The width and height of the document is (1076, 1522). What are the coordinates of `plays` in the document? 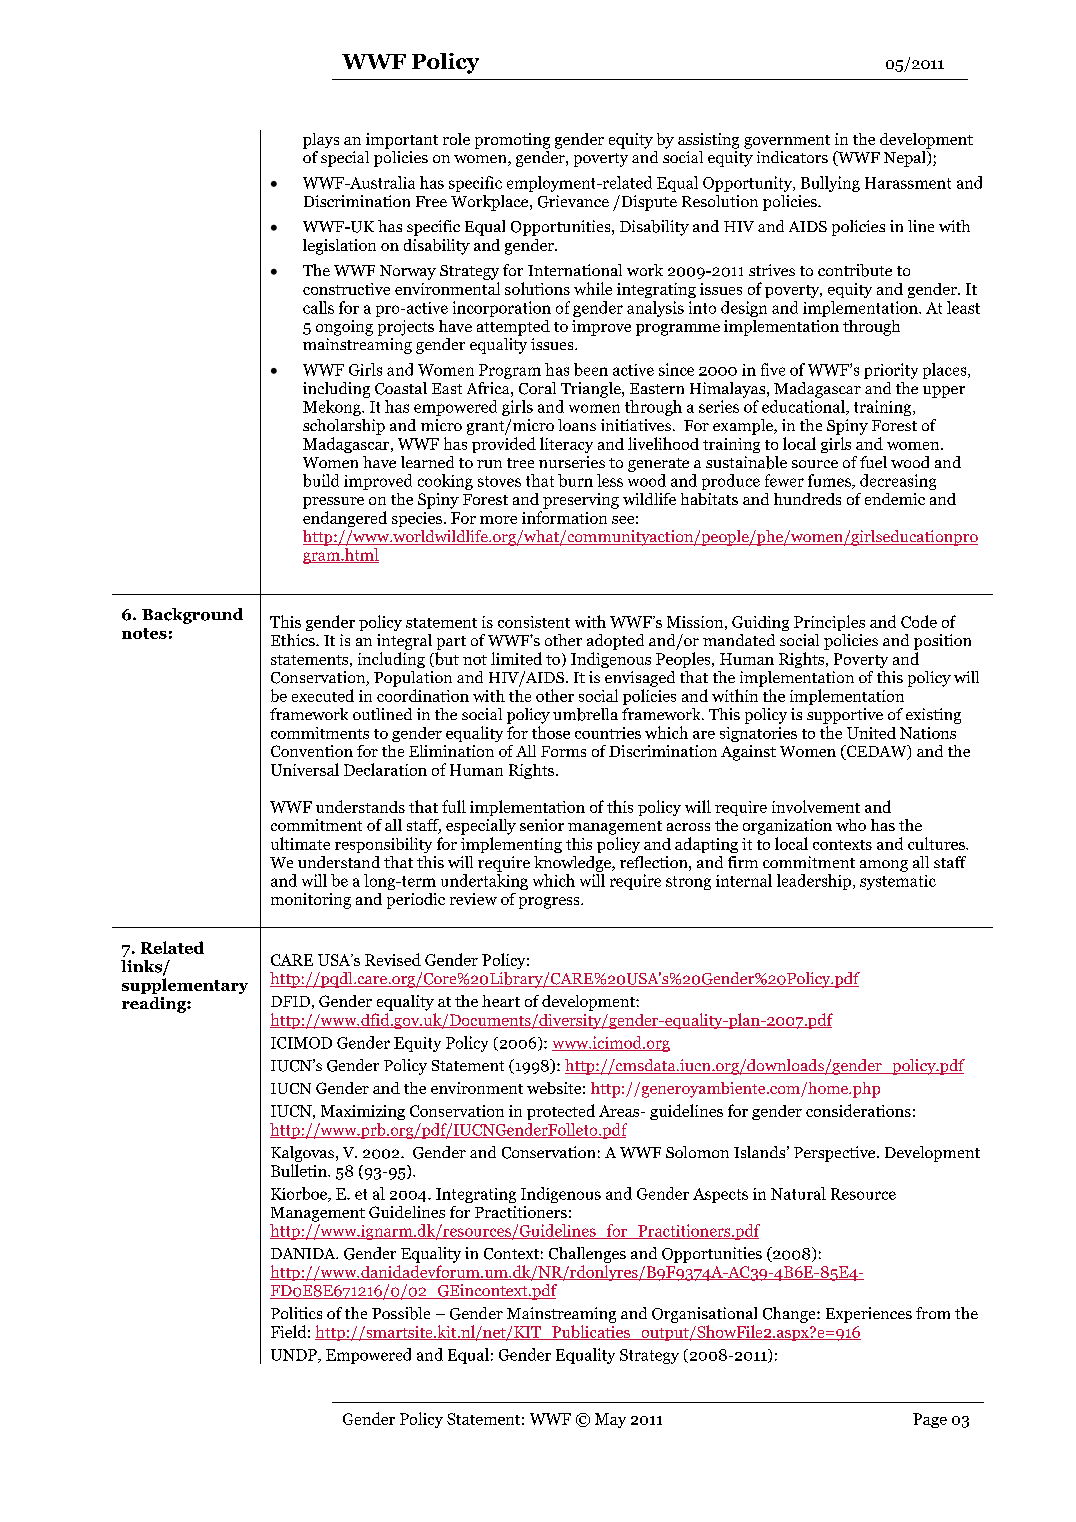 It's located at (321, 141).
